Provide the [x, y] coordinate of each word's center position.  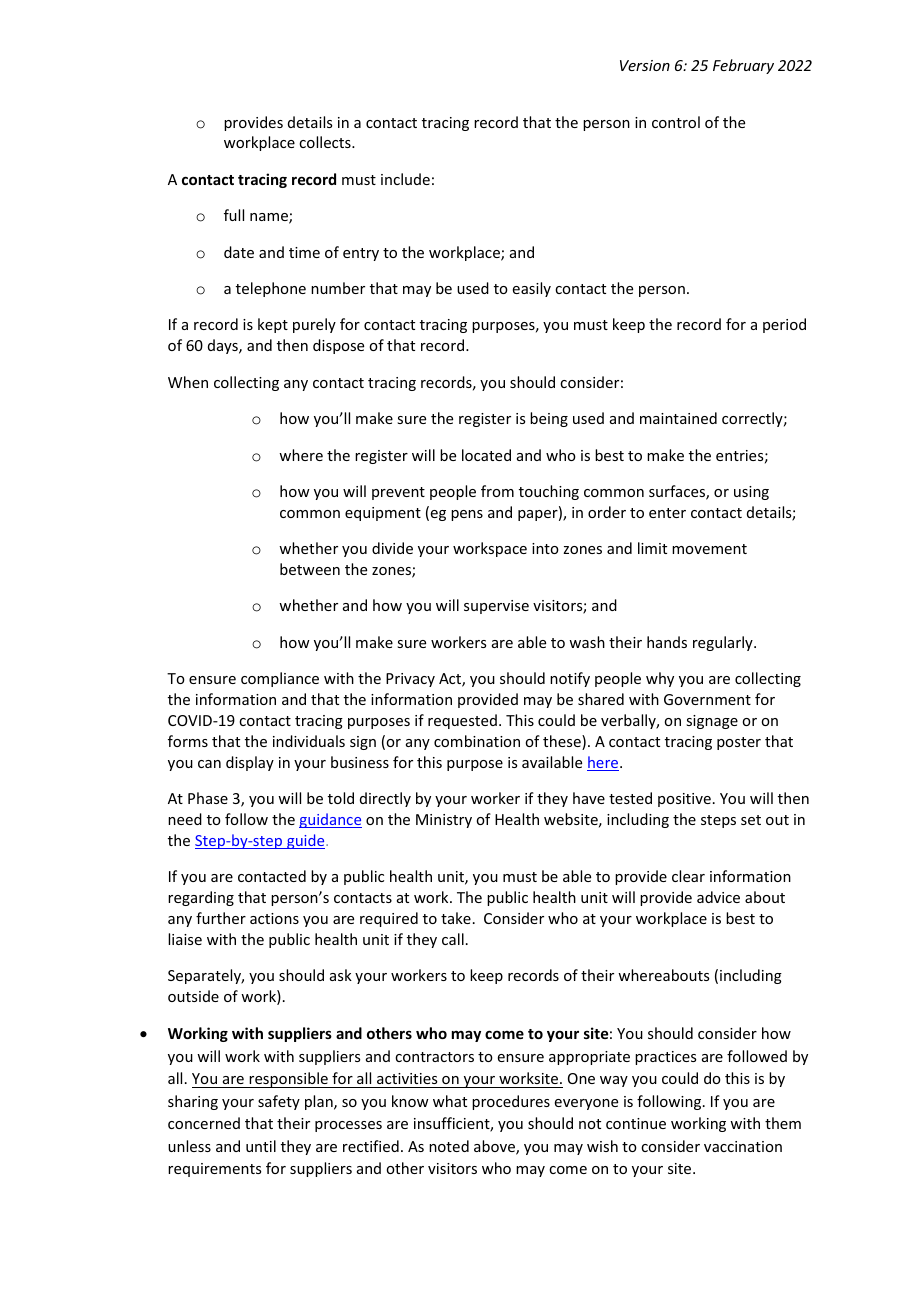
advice [718, 897]
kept [273, 325]
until [261, 1146]
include [405, 179]
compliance [280, 679]
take [456, 918]
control [676, 122]
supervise [496, 607]
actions [274, 918]
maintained [678, 418]
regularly [724, 643]
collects [326, 142]
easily [532, 289]
